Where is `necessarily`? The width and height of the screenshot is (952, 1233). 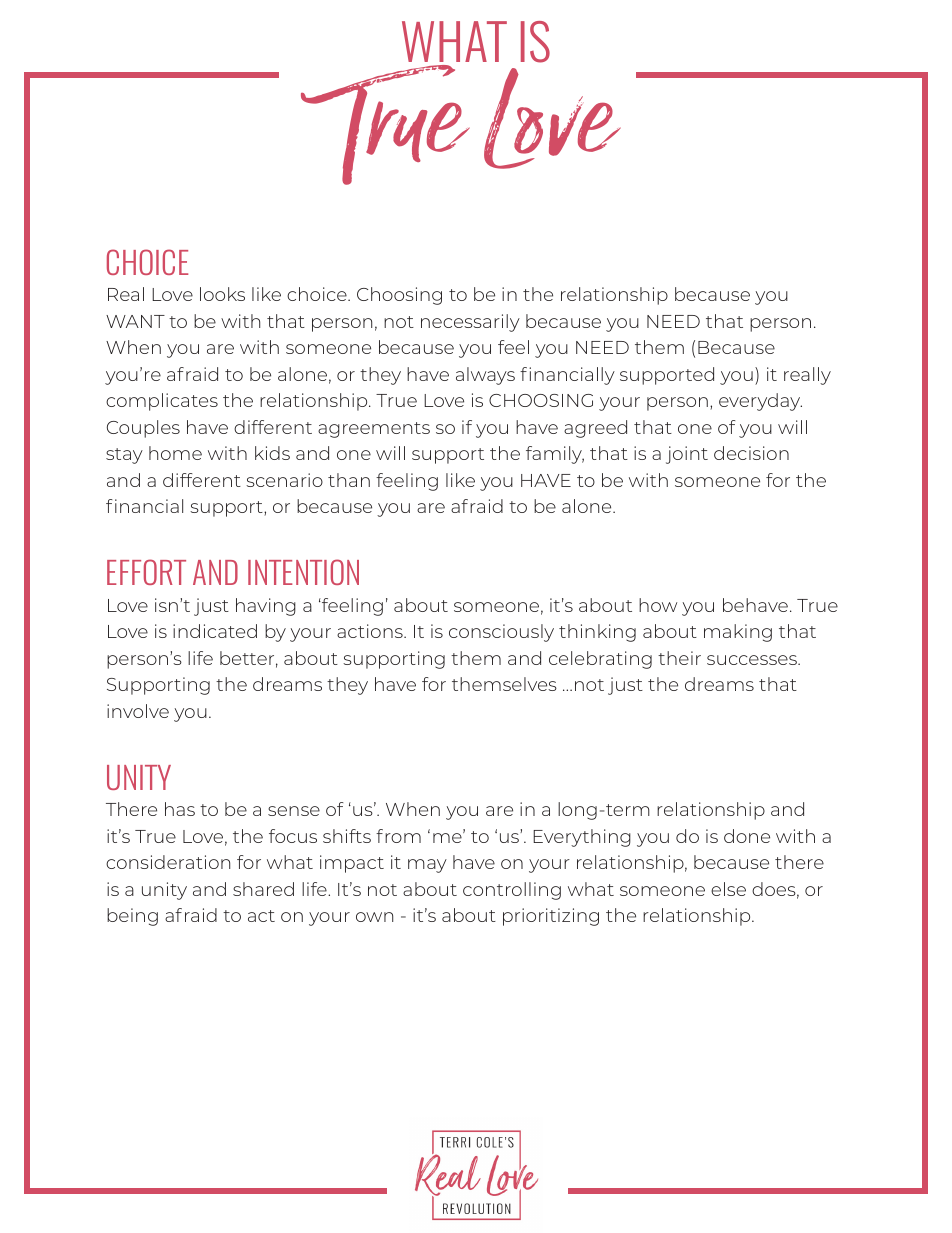
necessarily is located at coordinates (470, 323).
